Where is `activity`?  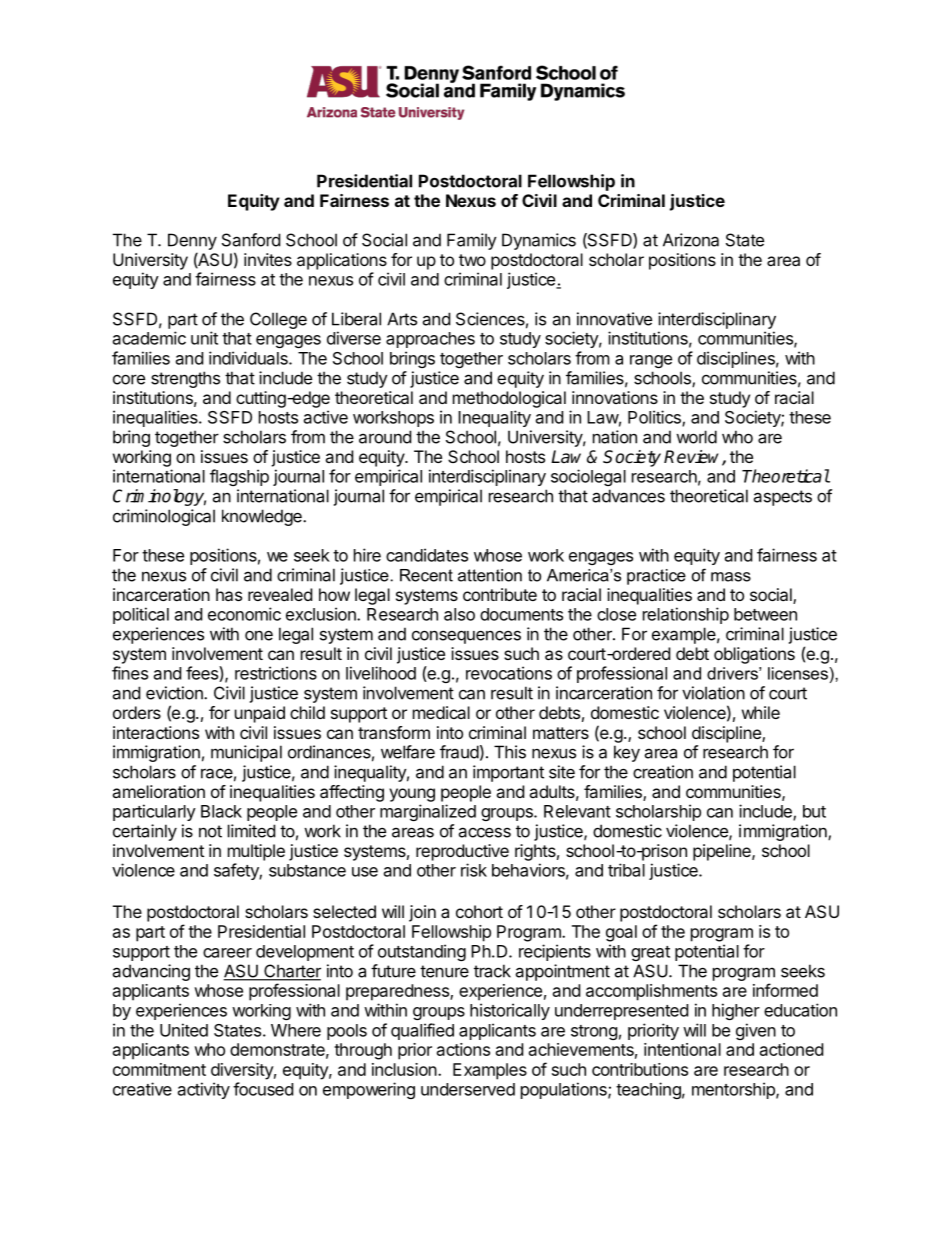 activity is located at coordinates (204, 1090).
